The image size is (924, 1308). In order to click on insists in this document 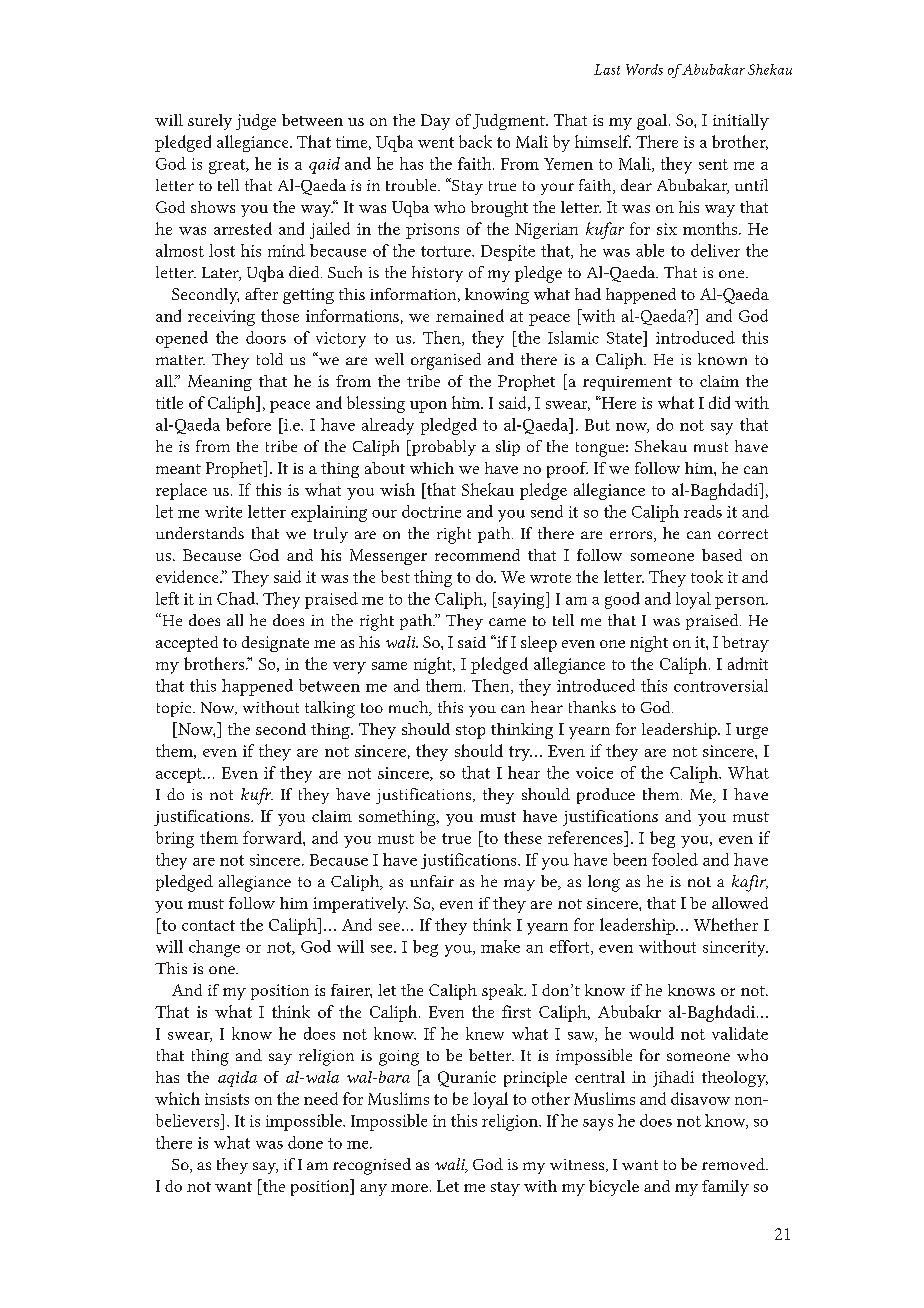, I will do `click(227, 1099)`.
